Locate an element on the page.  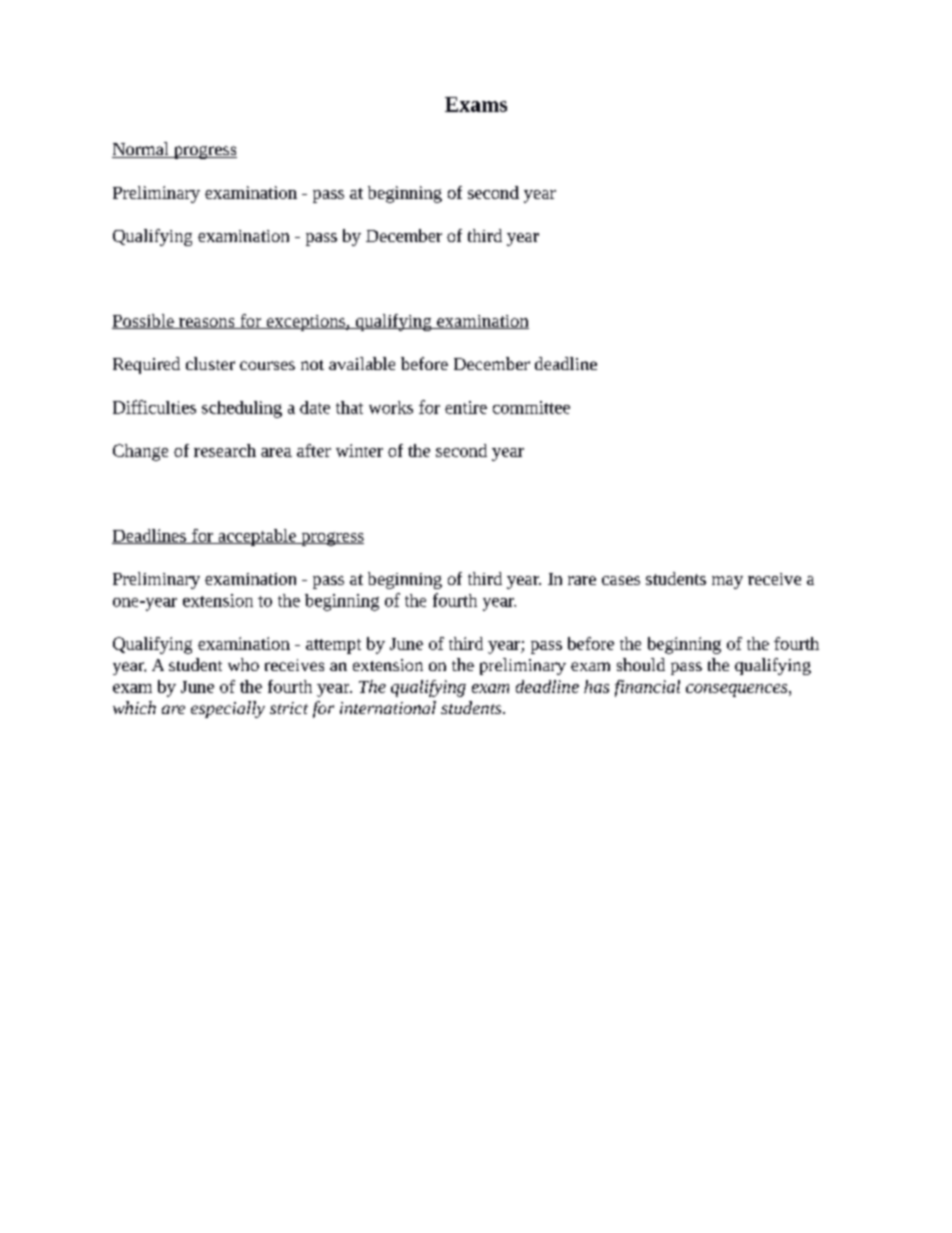
cluster is located at coordinates (210, 363).
